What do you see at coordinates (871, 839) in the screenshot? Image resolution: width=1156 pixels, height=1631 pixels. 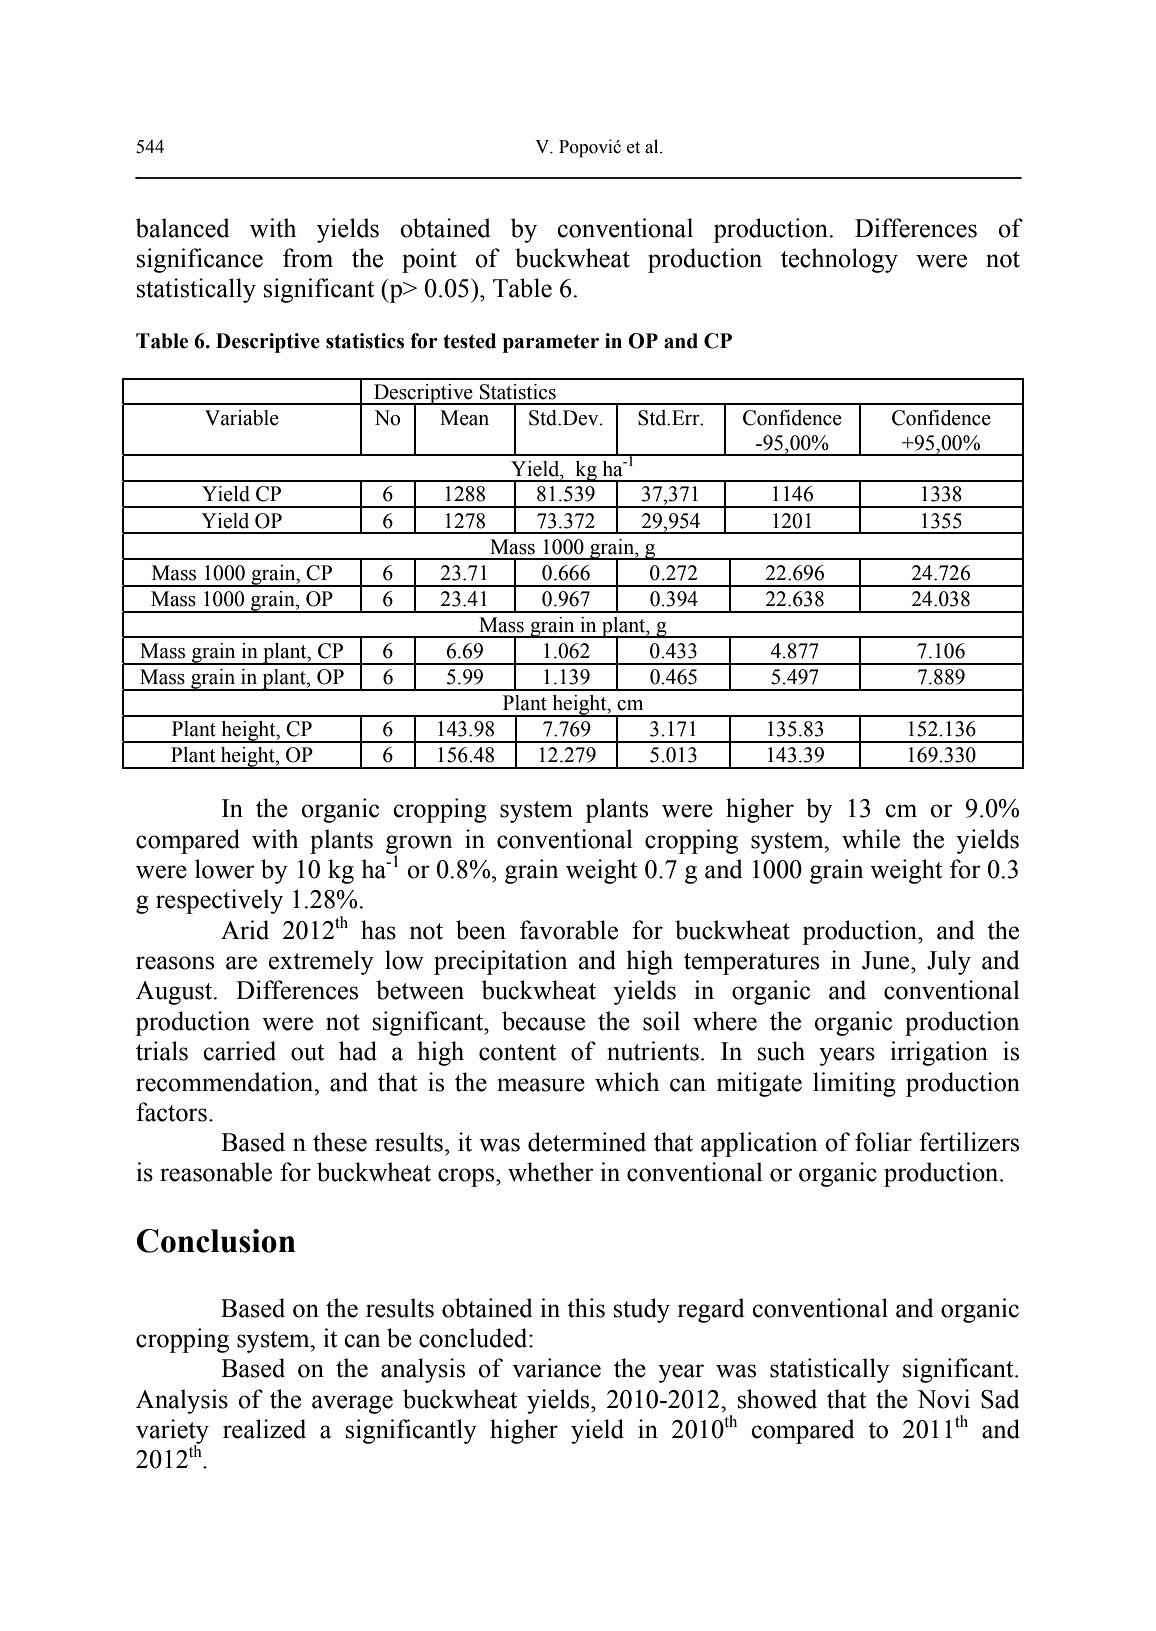 I see `while` at bounding box center [871, 839].
